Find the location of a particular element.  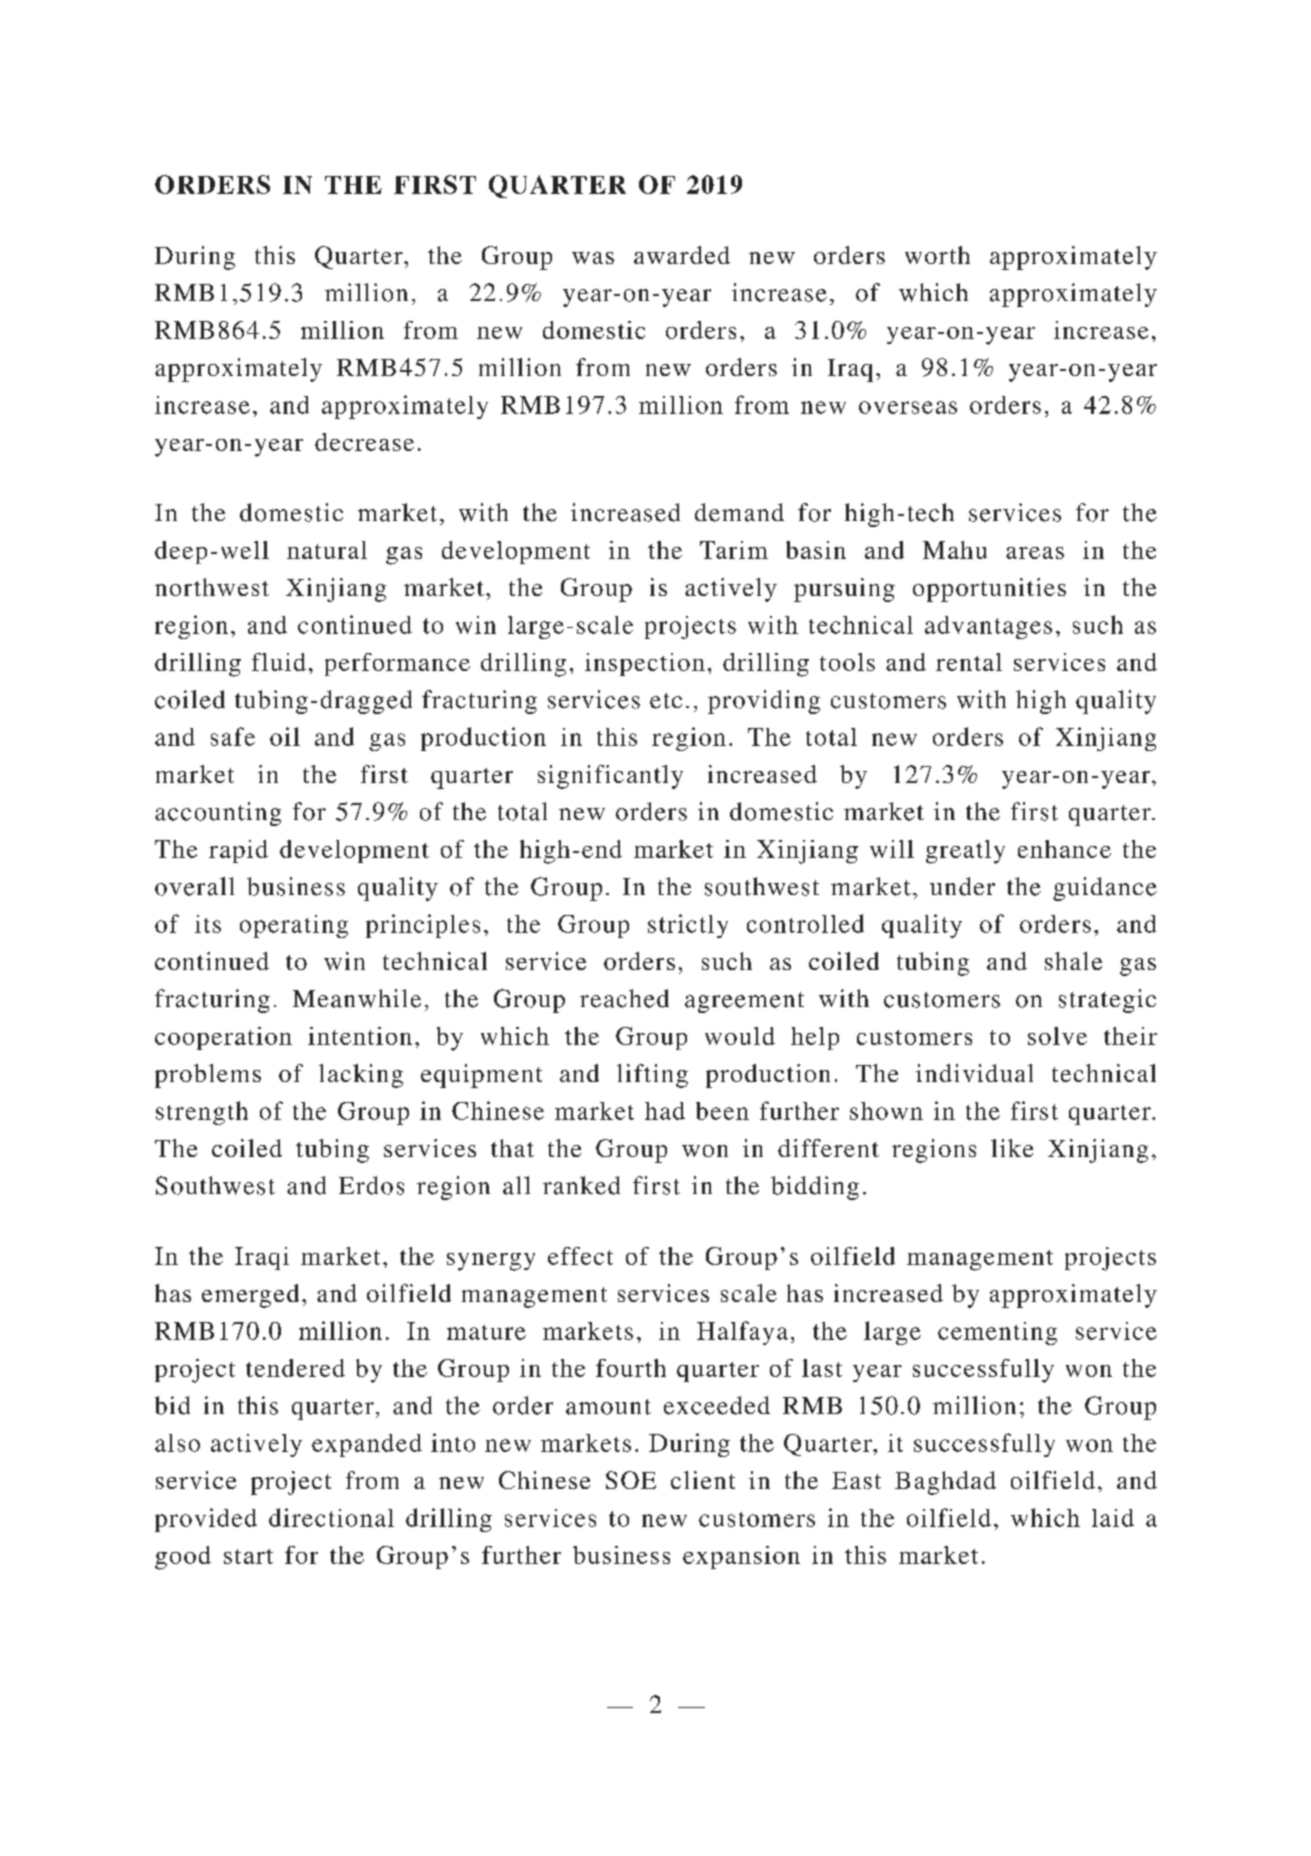

fluid is located at coordinates (279, 662).
